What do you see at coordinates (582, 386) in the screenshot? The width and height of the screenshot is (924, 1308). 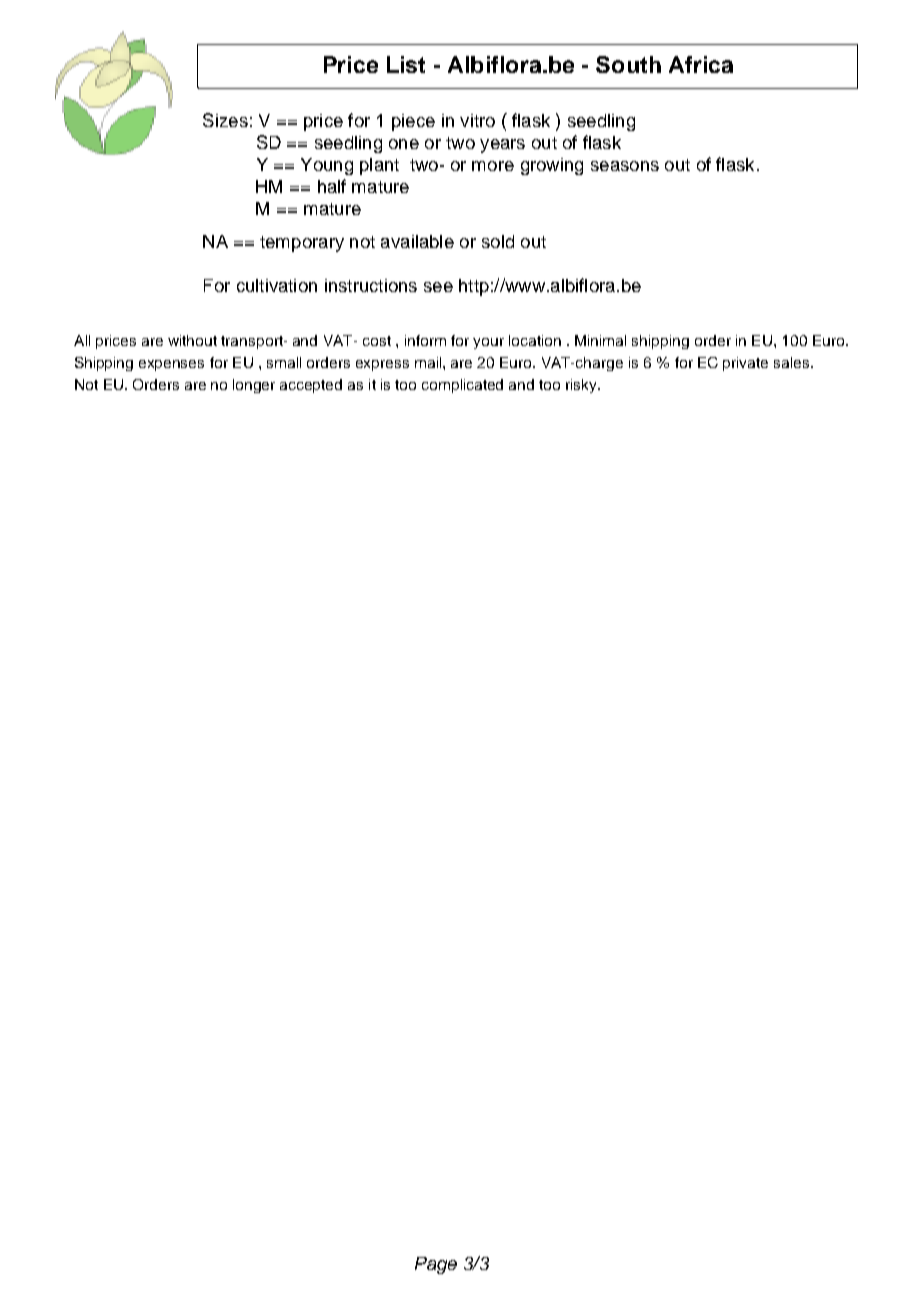 I see `risky` at bounding box center [582, 386].
